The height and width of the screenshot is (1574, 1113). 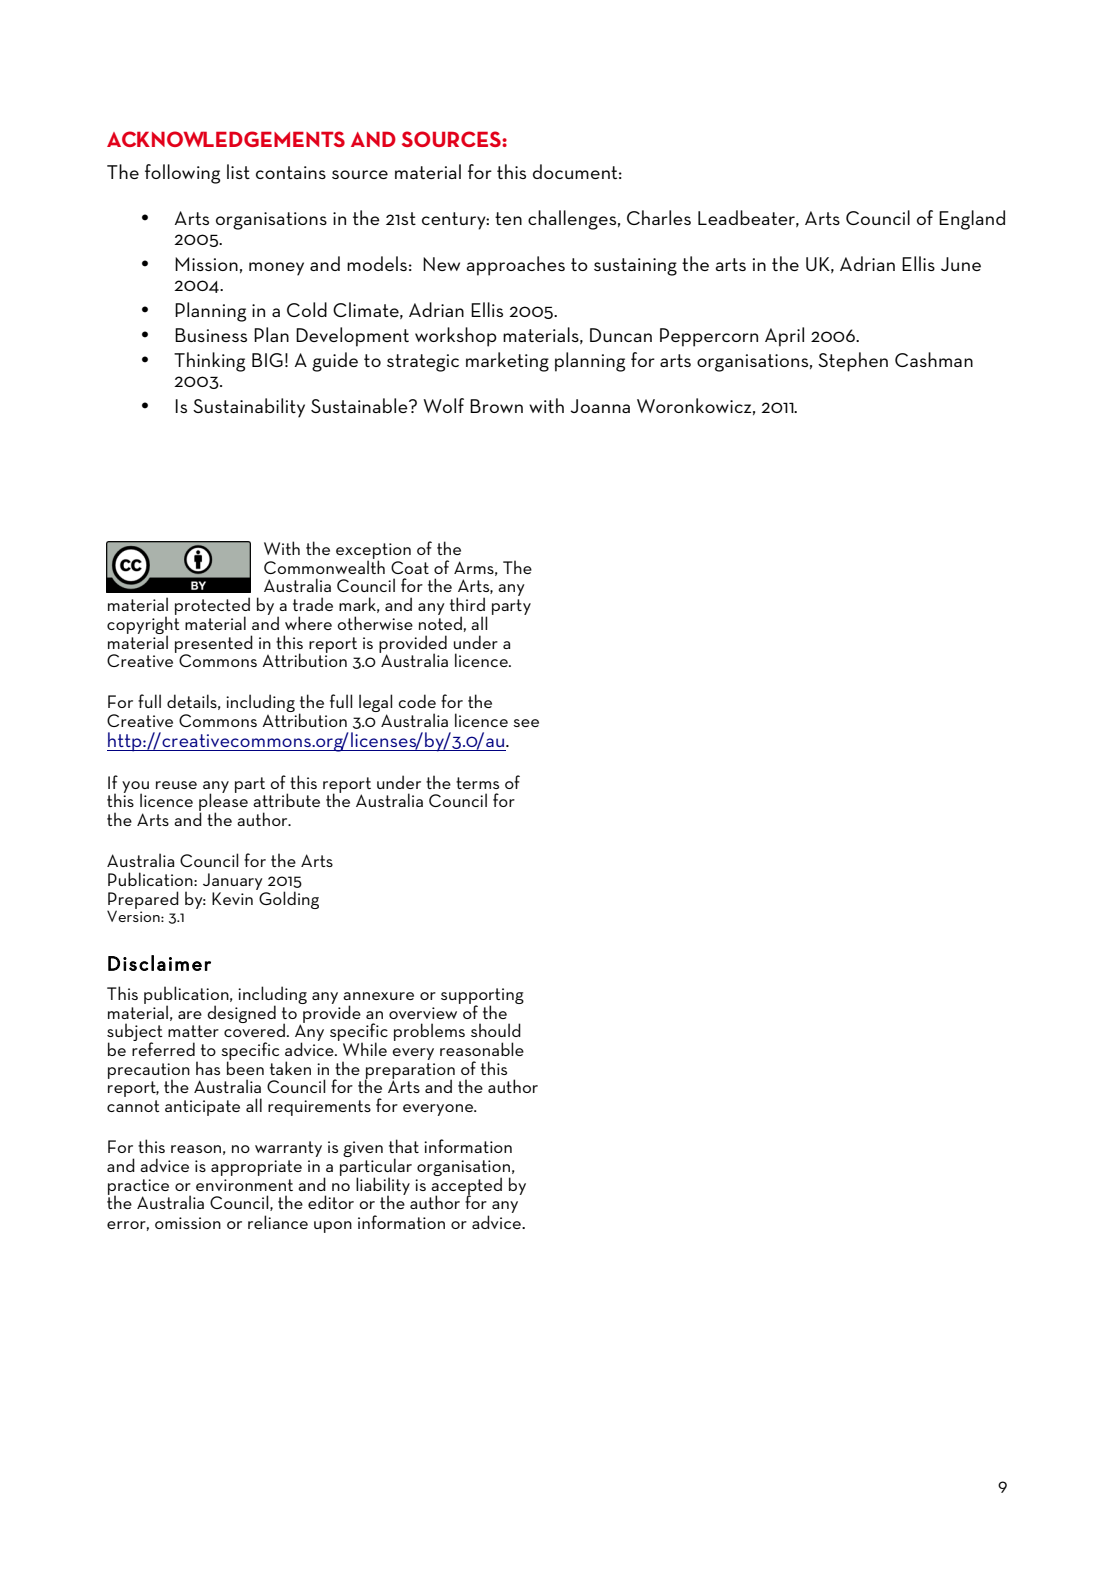 I want to click on England, so click(x=972, y=220).
